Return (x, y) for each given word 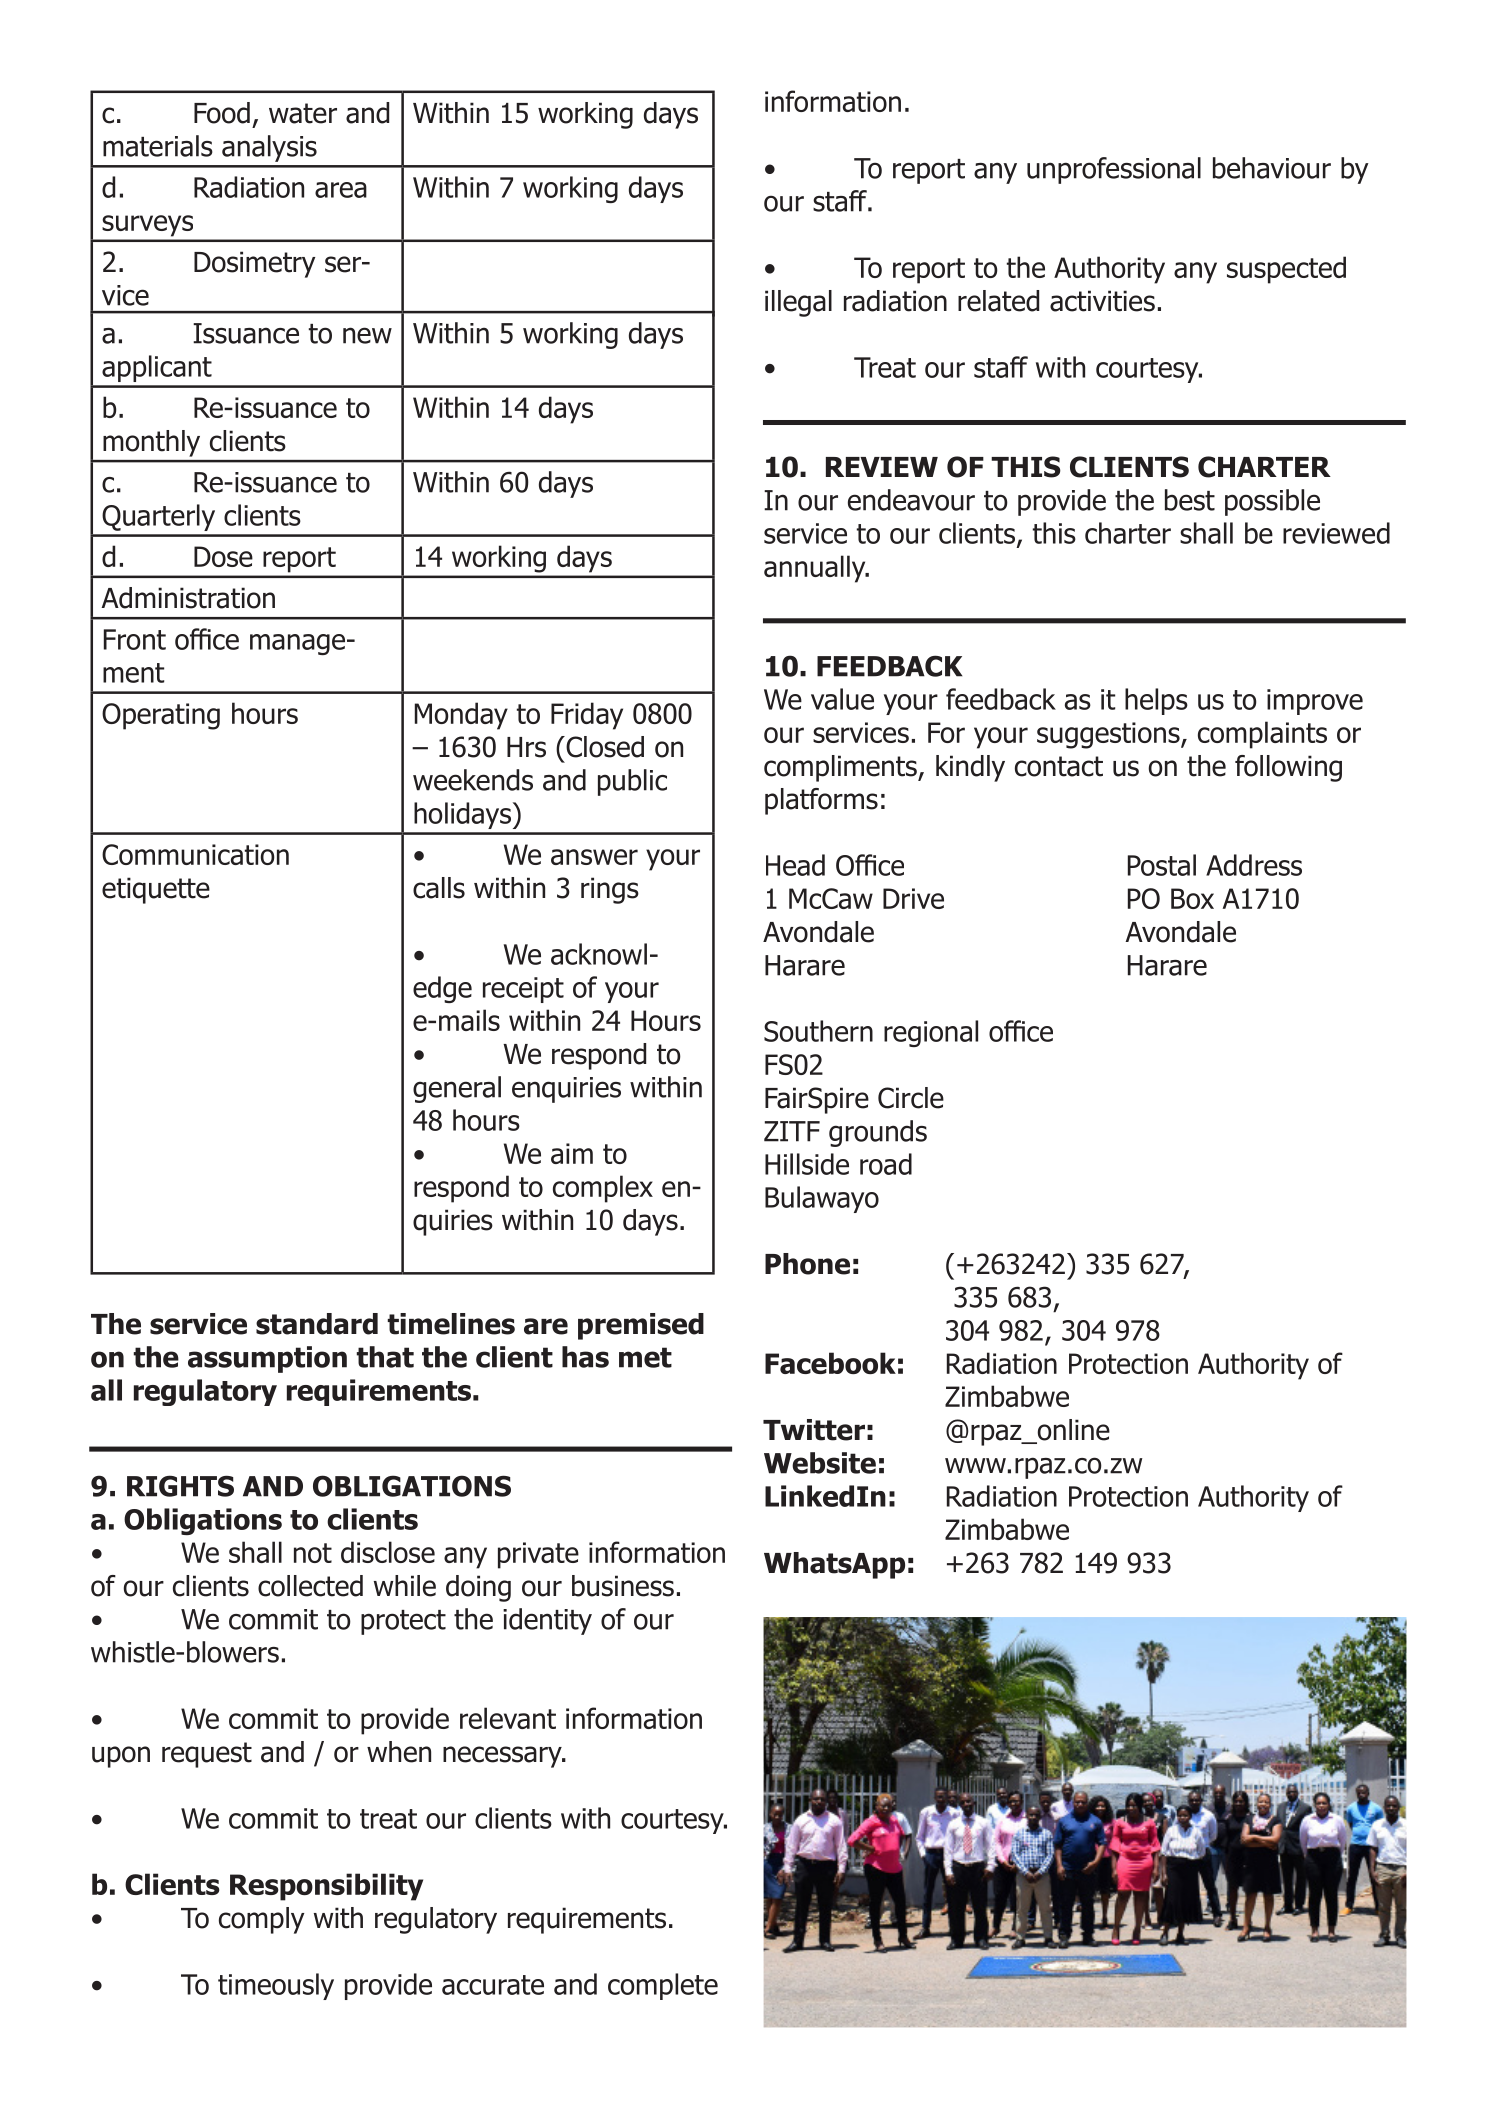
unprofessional (1114, 170)
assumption (267, 1359)
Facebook (830, 1363)
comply (261, 1920)
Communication (195, 854)
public (632, 782)
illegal (798, 303)
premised (641, 1326)
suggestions (1109, 735)
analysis (269, 148)
